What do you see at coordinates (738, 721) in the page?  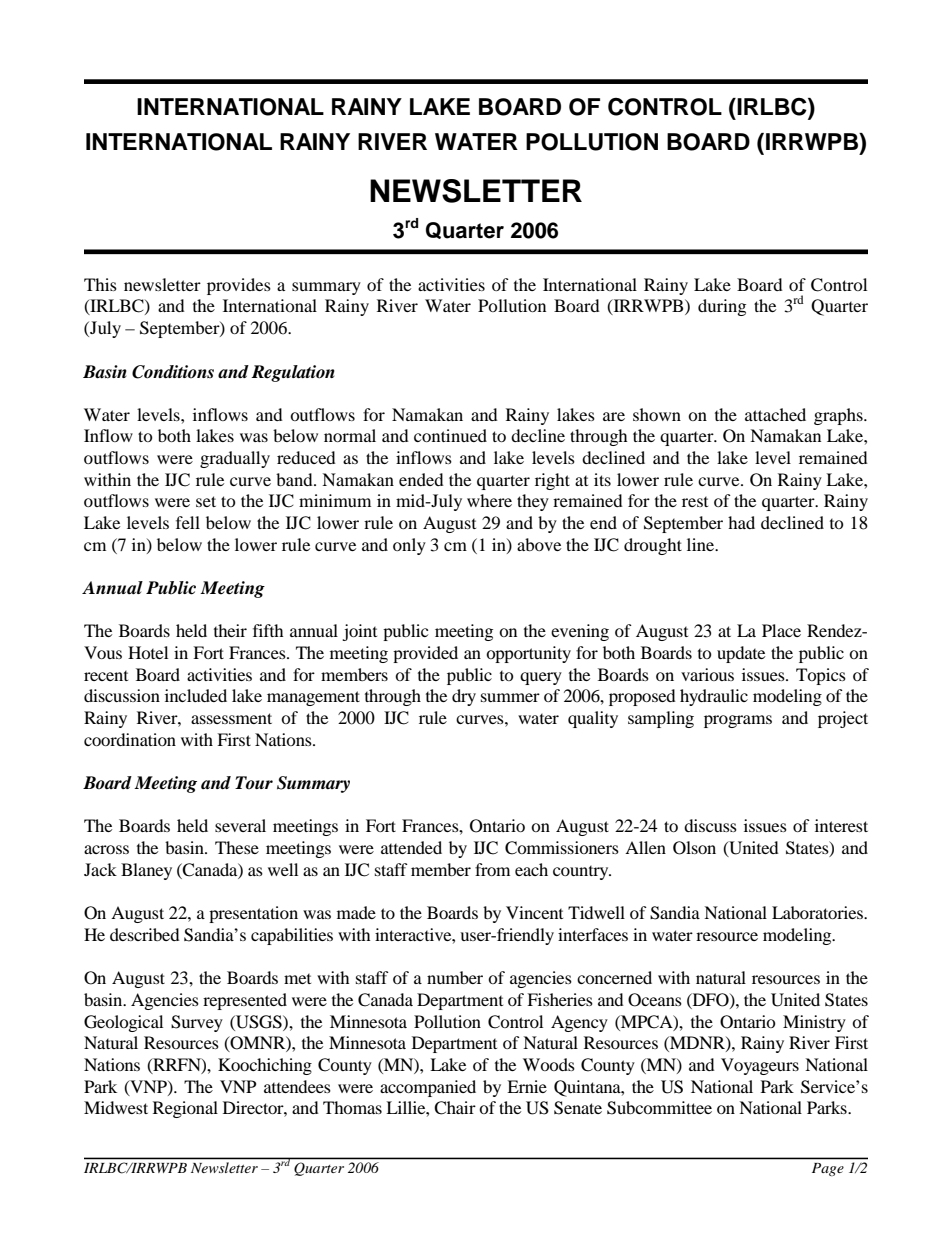 I see `programs` at bounding box center [738, 721].
